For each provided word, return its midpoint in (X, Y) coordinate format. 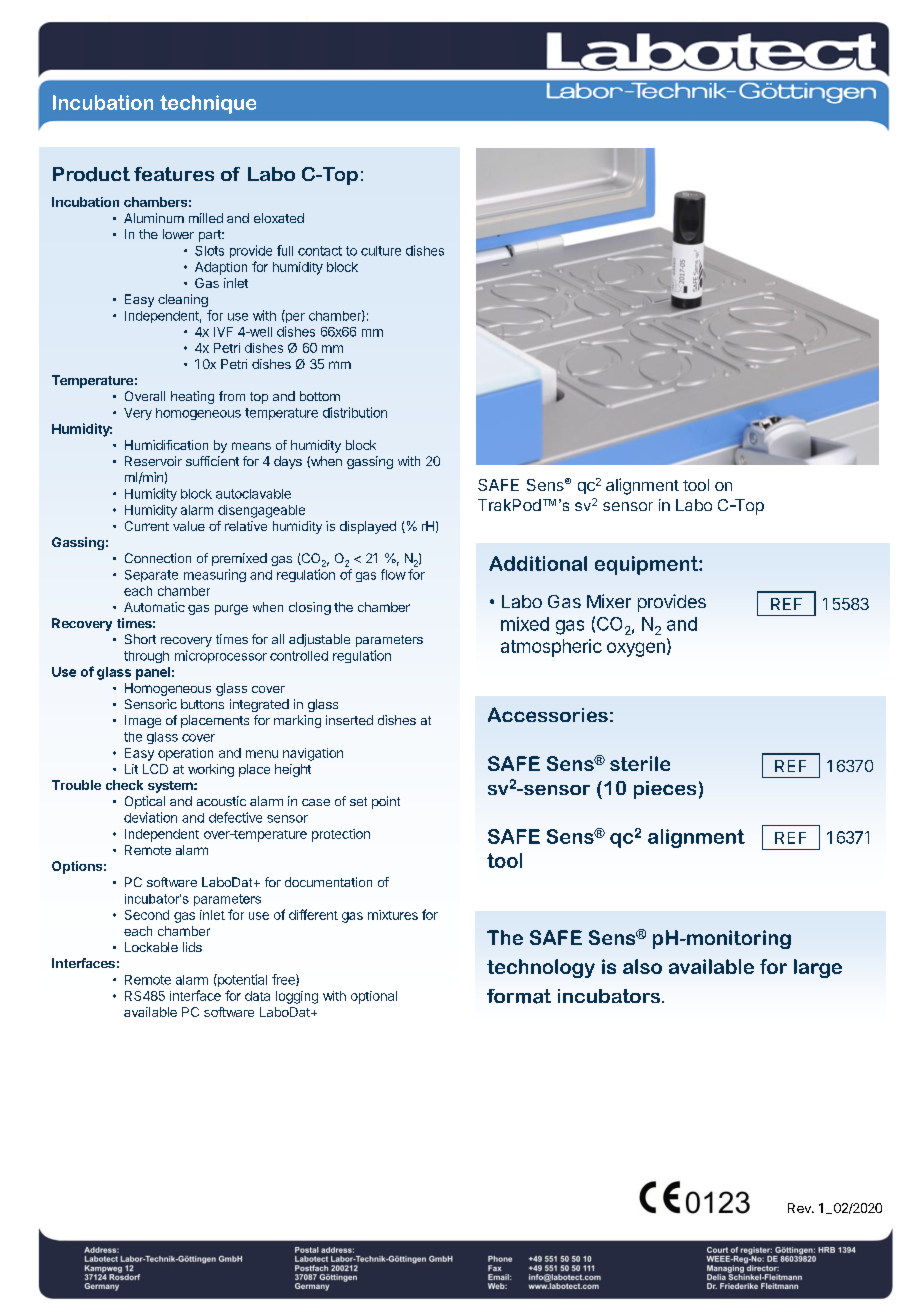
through (146, 657)
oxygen (636, 649)
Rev (800, 1208)
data (257, 996)
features (174, 174)
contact (320, 251)
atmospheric (551, 648)
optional (374, 997)
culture (381, 251)
